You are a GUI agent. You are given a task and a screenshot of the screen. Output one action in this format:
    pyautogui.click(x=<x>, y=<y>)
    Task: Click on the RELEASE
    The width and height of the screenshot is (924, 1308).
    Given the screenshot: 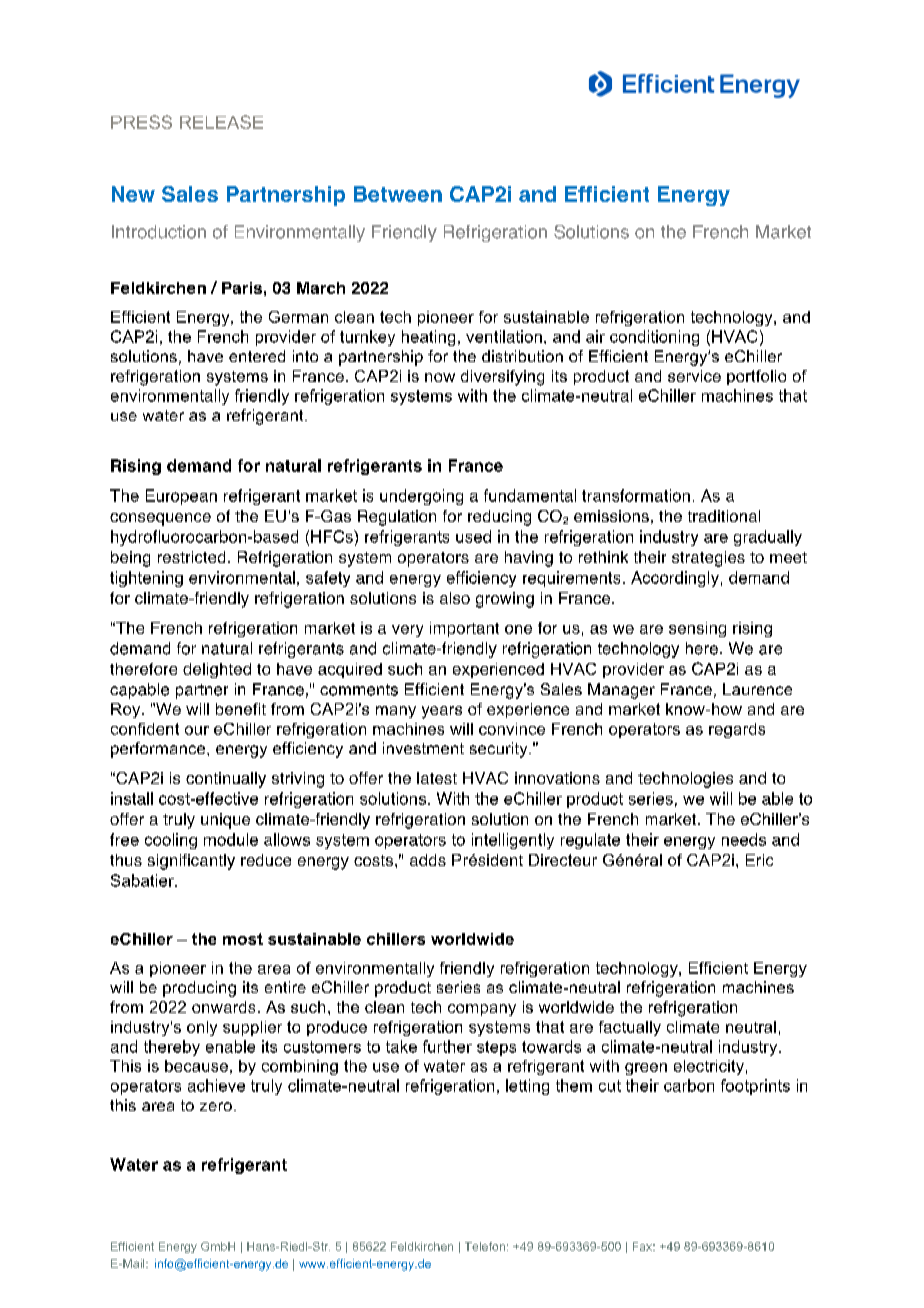 What is the action you would take?
    pyautogui.click(x=221, y=122)
